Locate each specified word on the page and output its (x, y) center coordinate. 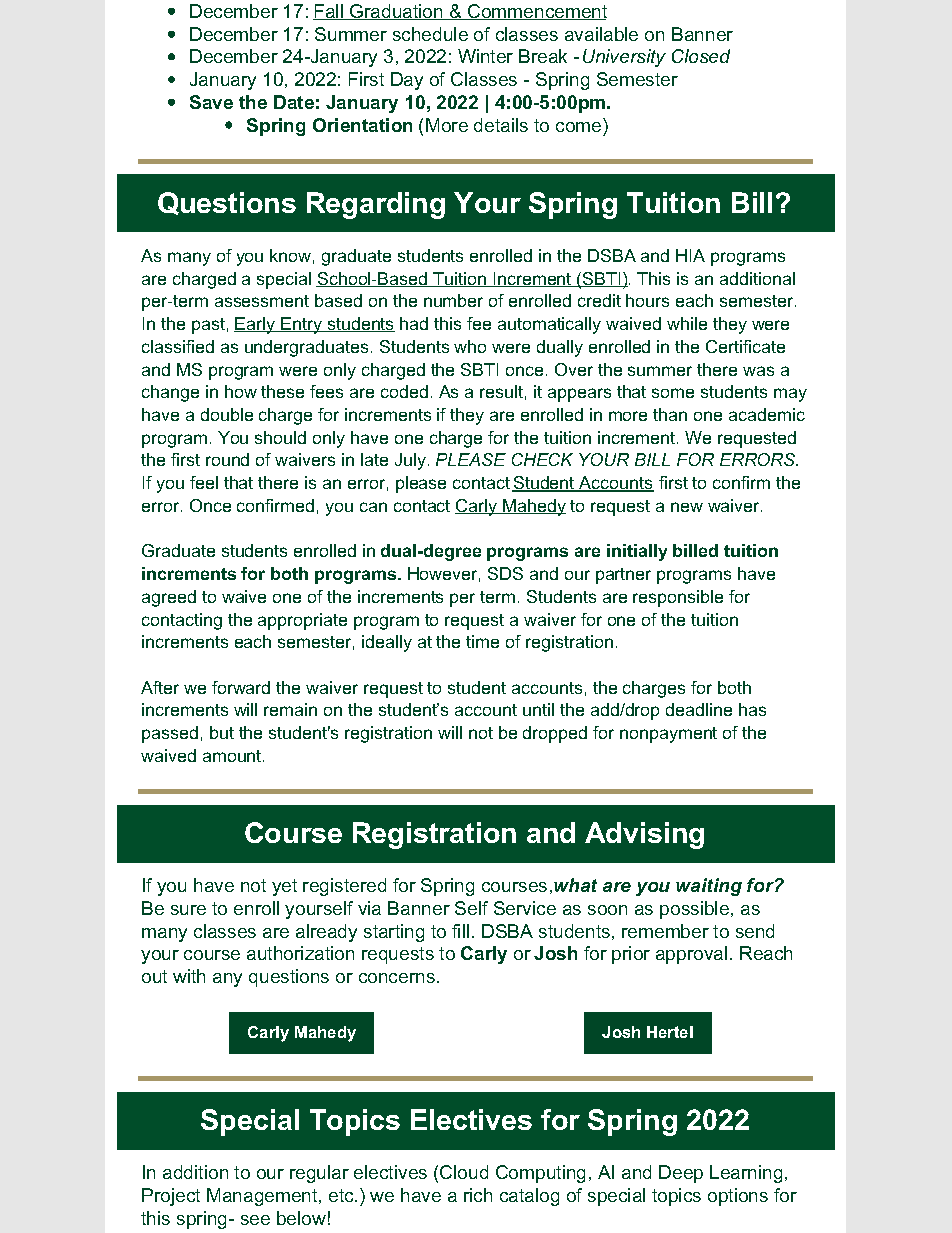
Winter (485, 56)
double (227, 414)
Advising (644, 835)
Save (211, 102)
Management (263, 1197)
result (501, 391)
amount (233, 756)
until (538, 709)
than (670, 414)
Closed (701, 56)
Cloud (464, 1172)
